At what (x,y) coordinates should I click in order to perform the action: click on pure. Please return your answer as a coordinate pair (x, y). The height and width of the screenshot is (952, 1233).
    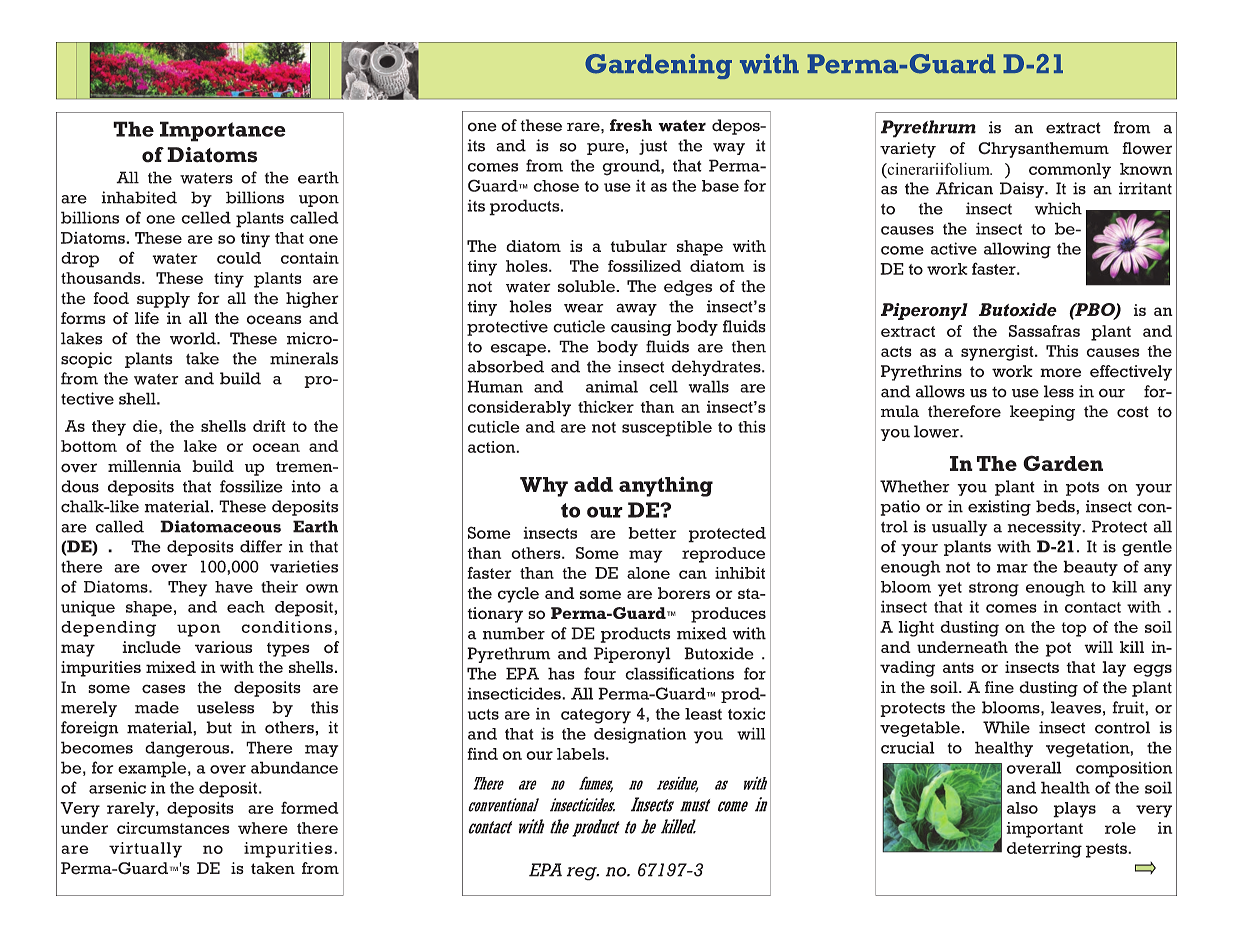
    Looking at the image, I should click on (605, 149).
